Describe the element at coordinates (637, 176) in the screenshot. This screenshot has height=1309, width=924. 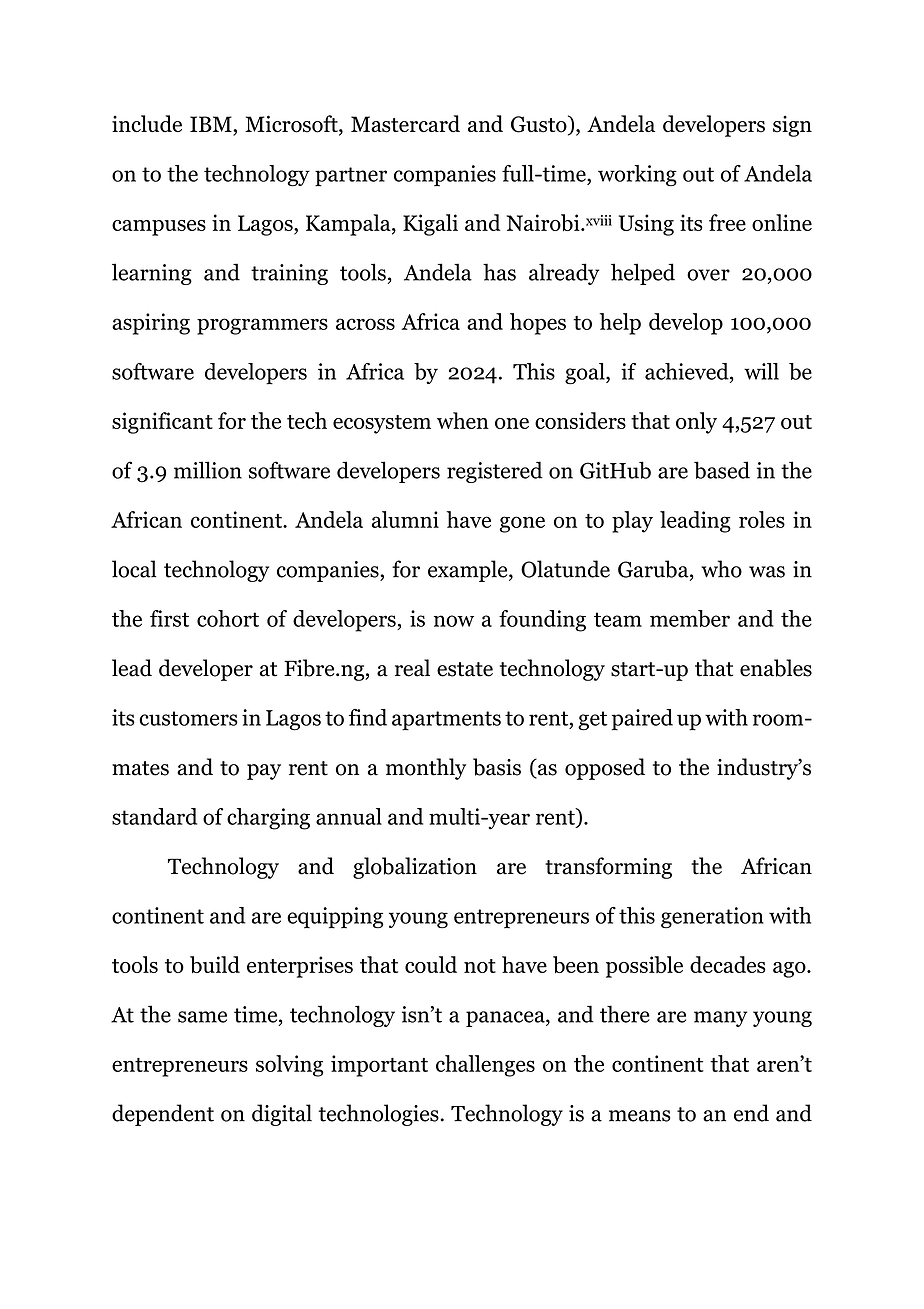
I see `working` at that location.
